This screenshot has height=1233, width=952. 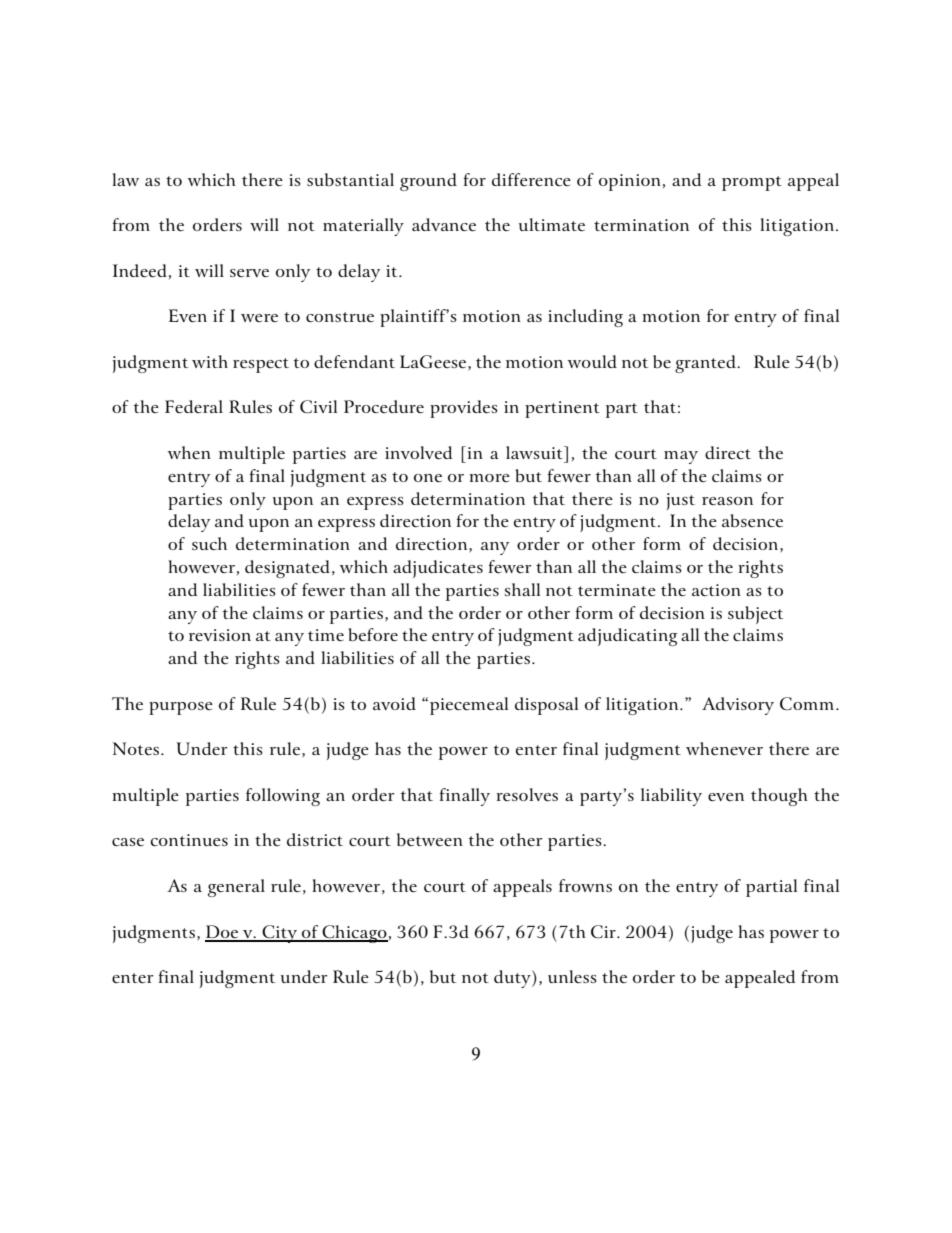 What do you see at coordinates (280, 934) in the screenshot?
I see `City` at bounding box center [280, 934].
